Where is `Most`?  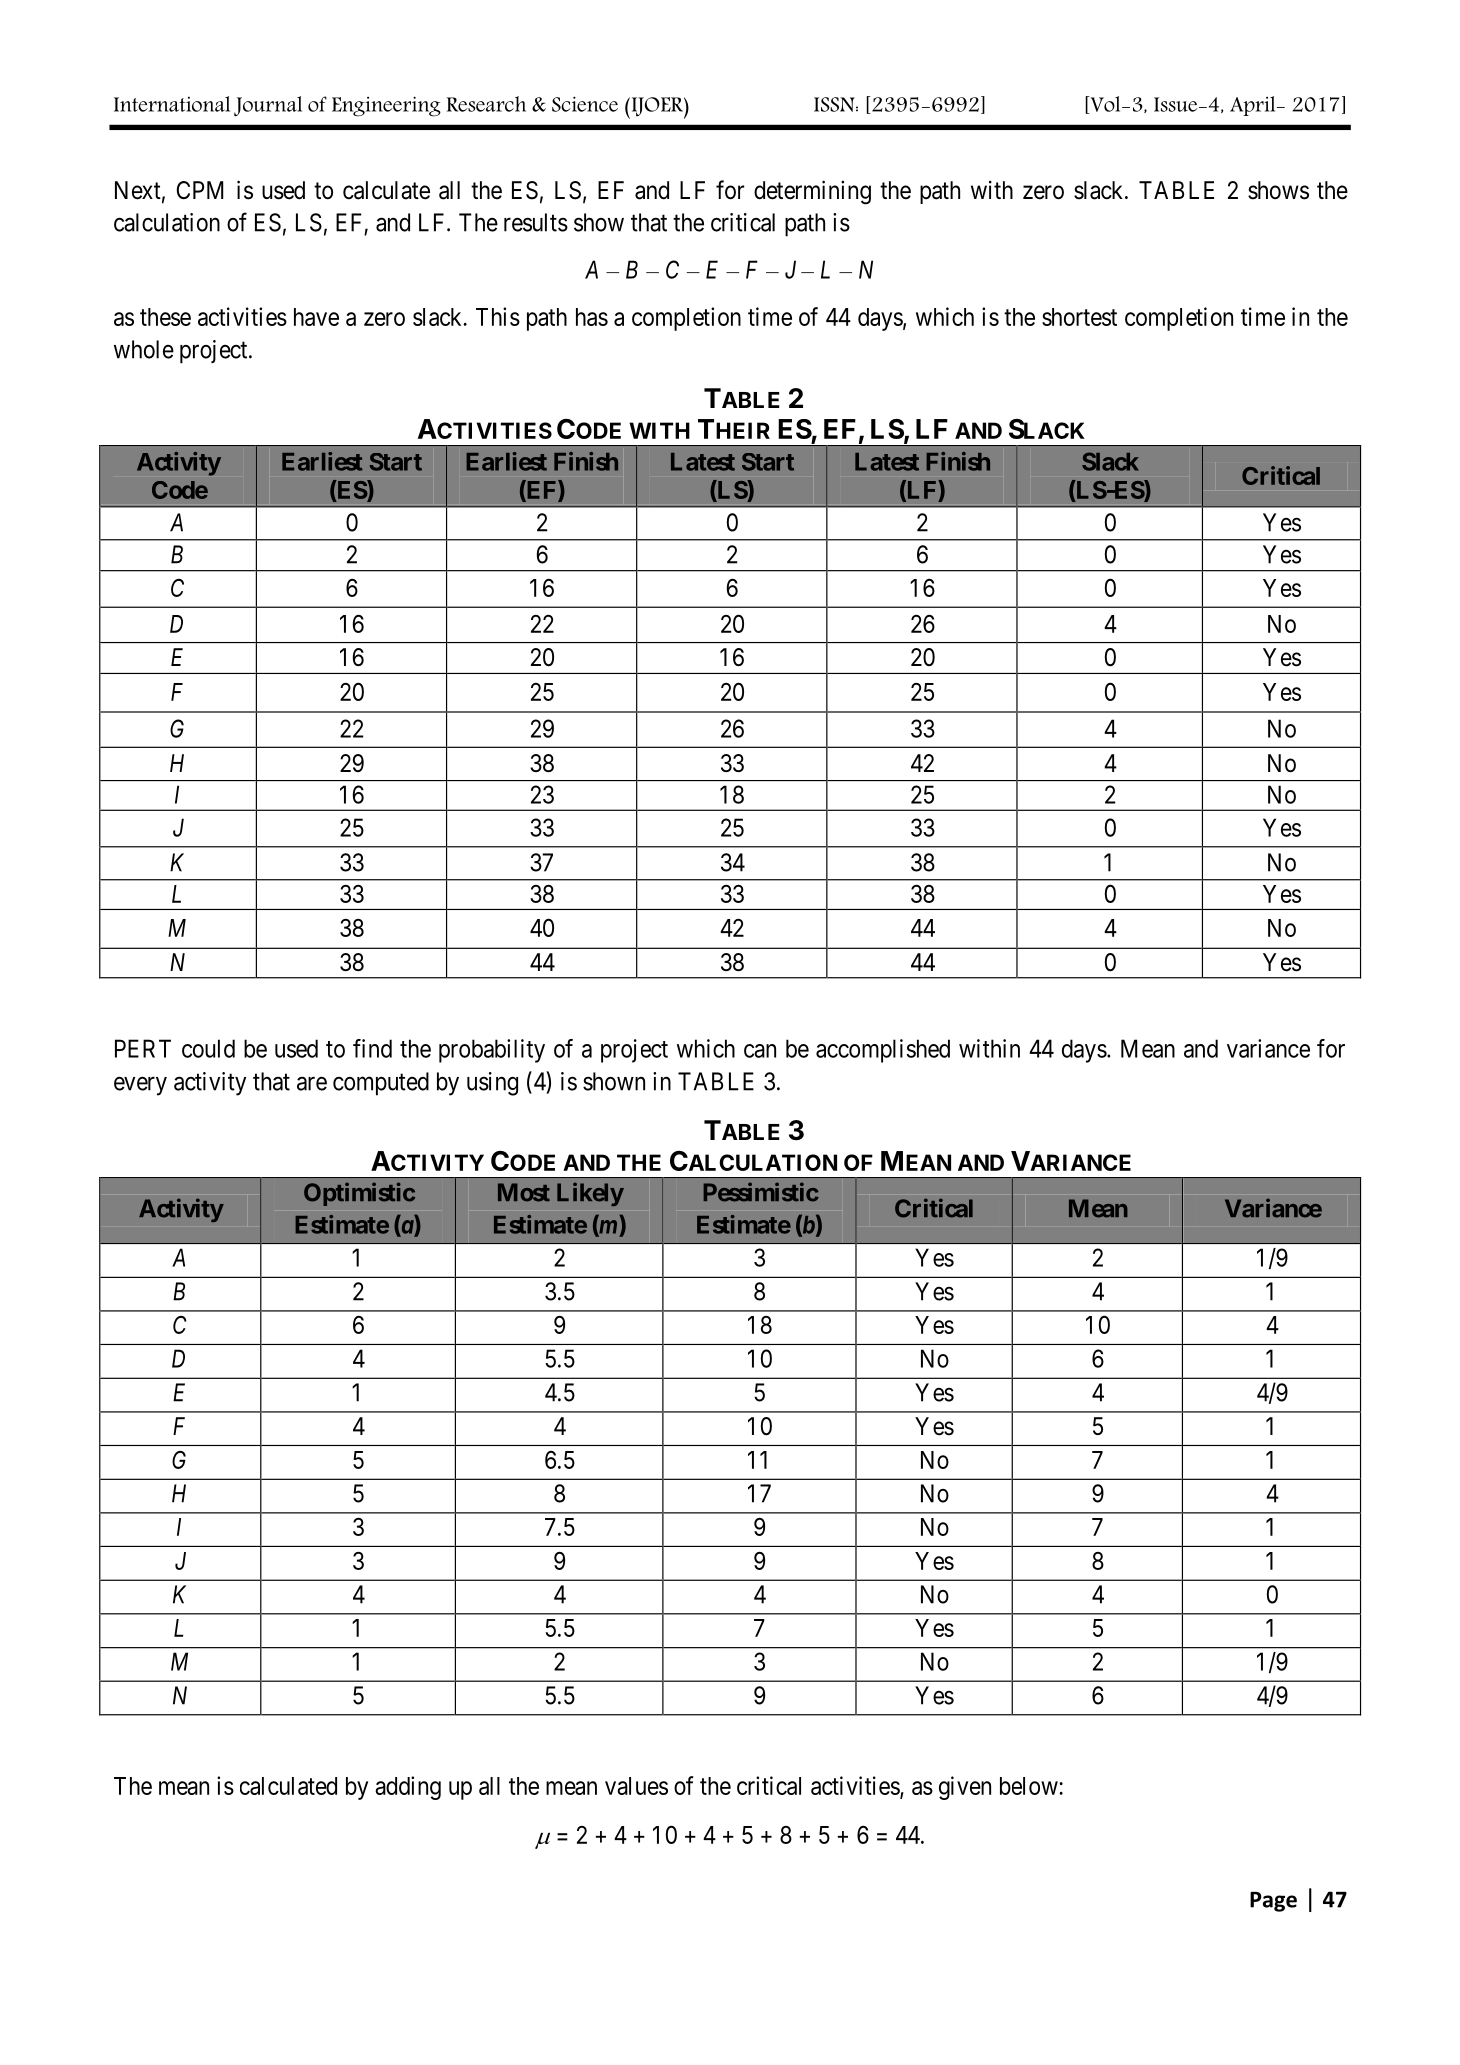 Most is located at coordinates (524, 1192).
